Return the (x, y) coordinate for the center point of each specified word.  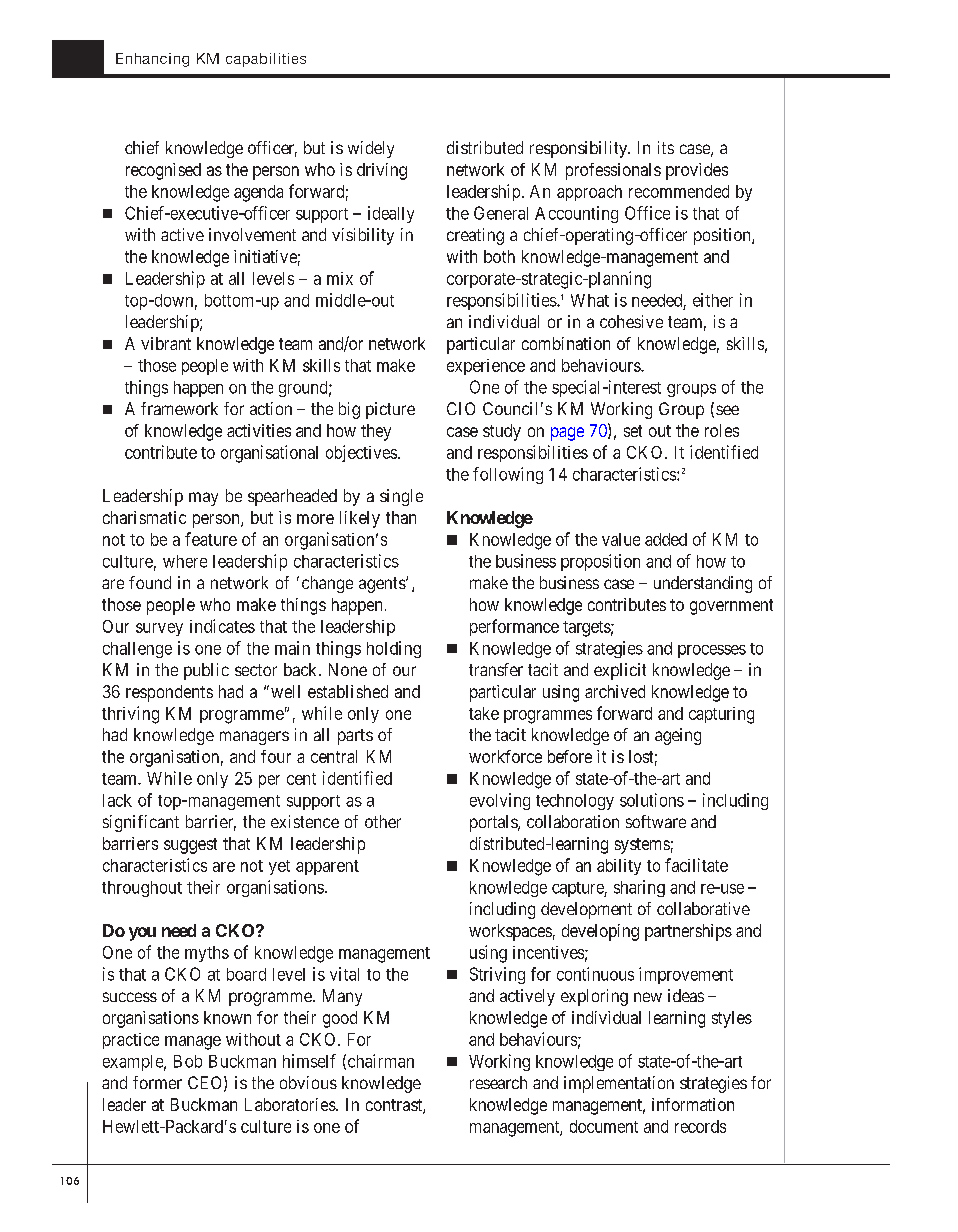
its (666, 147)
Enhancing (152, 60)
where (185, 561)
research (498, 1082)
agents (383, 585)
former (157, 1082)
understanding (703, 584)
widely (371, 149)
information (693, 1104)
